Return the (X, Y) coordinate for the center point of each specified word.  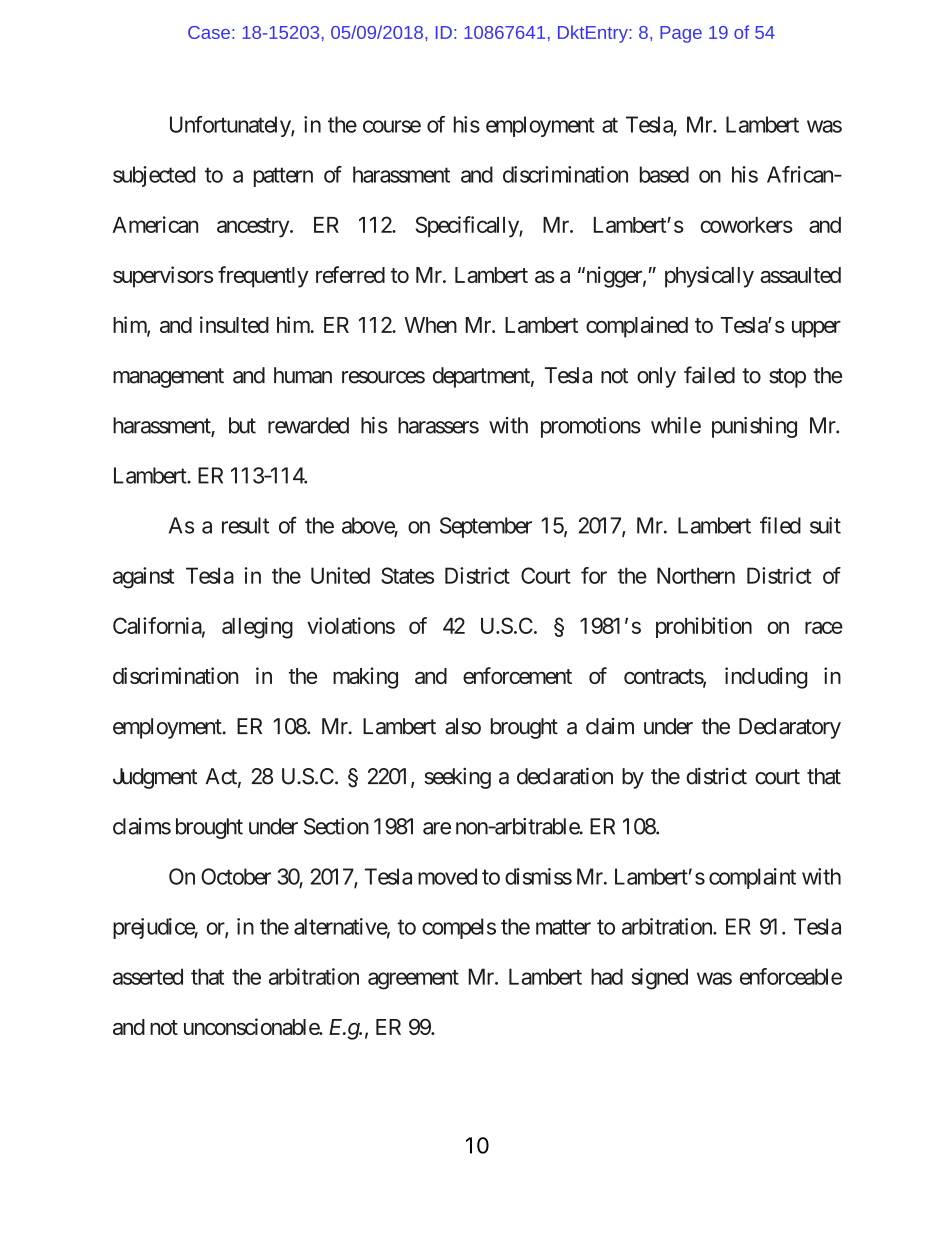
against (143, 578)
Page (681, 34)
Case (209, 32)
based (664, 174)
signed (660, 979)
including (766, 678)
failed (709, 375)
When (431, 325)
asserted (148, 976)
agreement (413, 980)
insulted (234, 324)
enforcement (517, 675)
